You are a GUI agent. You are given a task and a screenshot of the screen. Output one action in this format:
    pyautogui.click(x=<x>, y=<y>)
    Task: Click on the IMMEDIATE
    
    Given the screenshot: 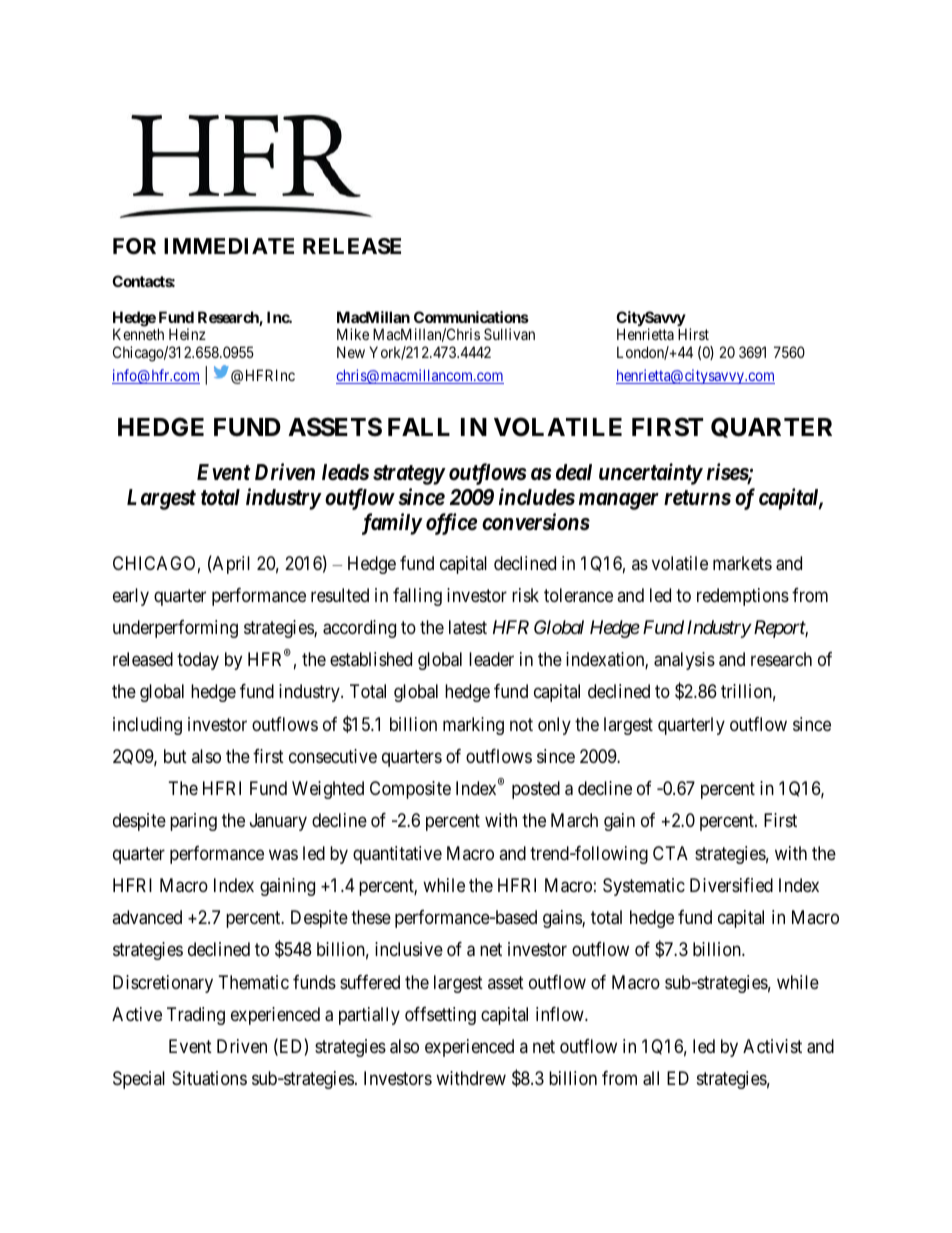 What is the action you would take?
    pyautogui.click(x=229, y=246)
